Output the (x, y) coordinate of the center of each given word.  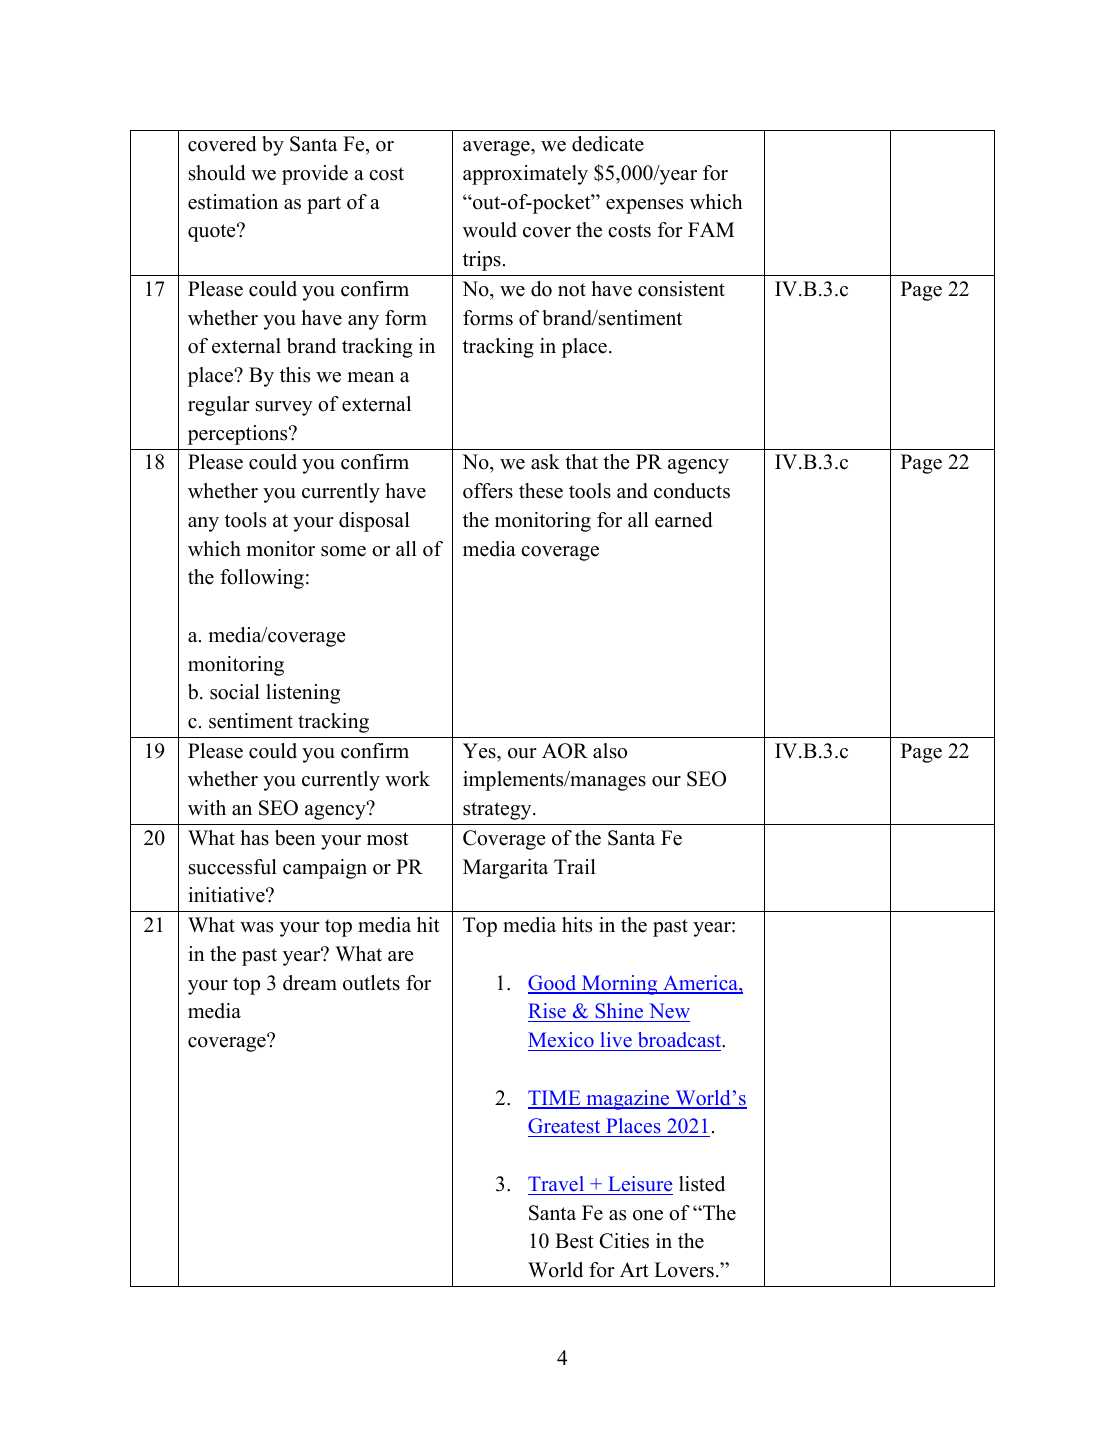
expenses (644, 206)
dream (310, 983)
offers (488, 491)
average (497, 148)
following (262, 579)
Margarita (505, 869)
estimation (233, 202)
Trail (575, 866)
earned (683, 520)
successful (233, 867)
